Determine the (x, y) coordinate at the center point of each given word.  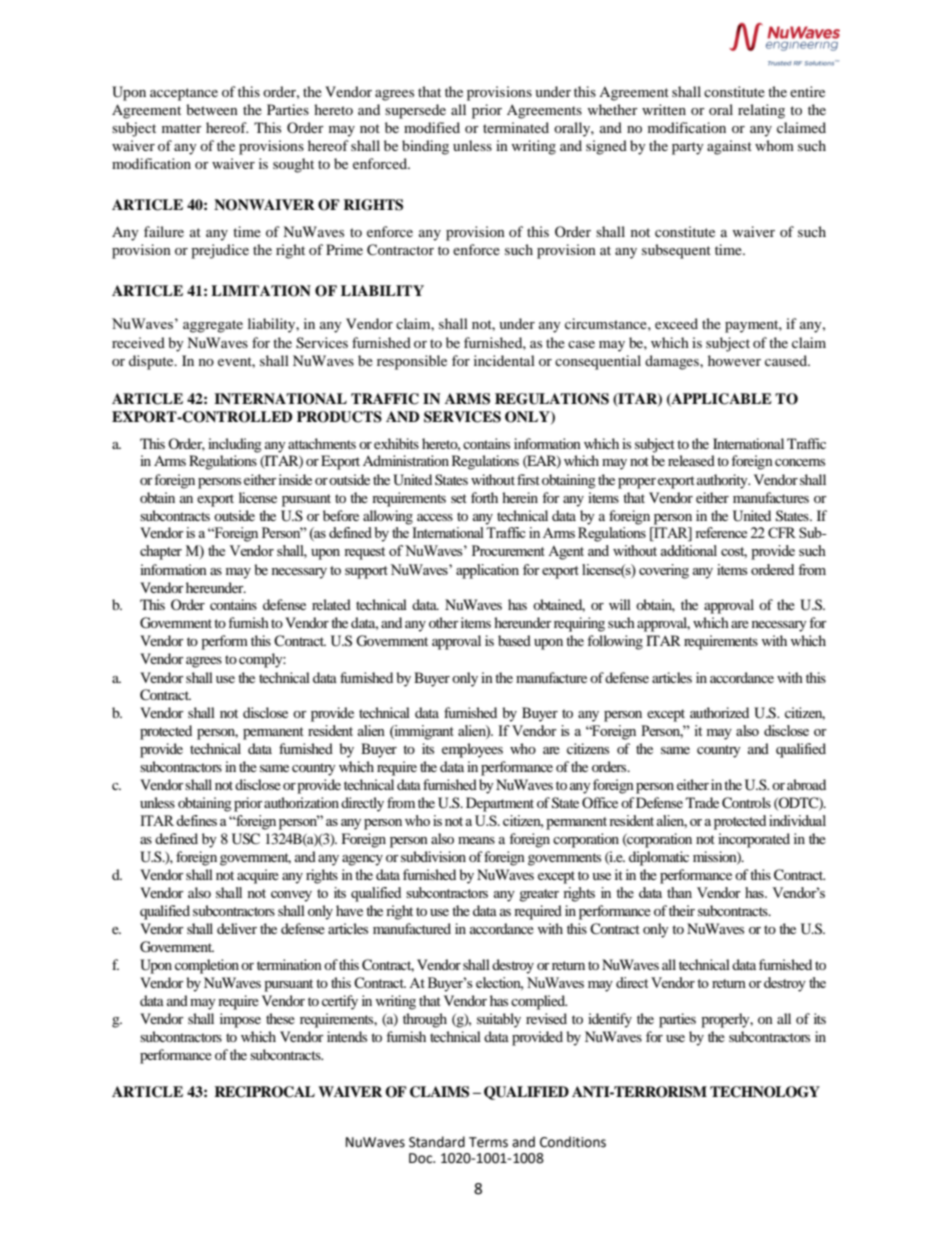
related (331, 604)
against (729, 147)
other (444, 622)
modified (432, 127)
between (212, 109)
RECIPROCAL (264, 1092)
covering (664, 571)
